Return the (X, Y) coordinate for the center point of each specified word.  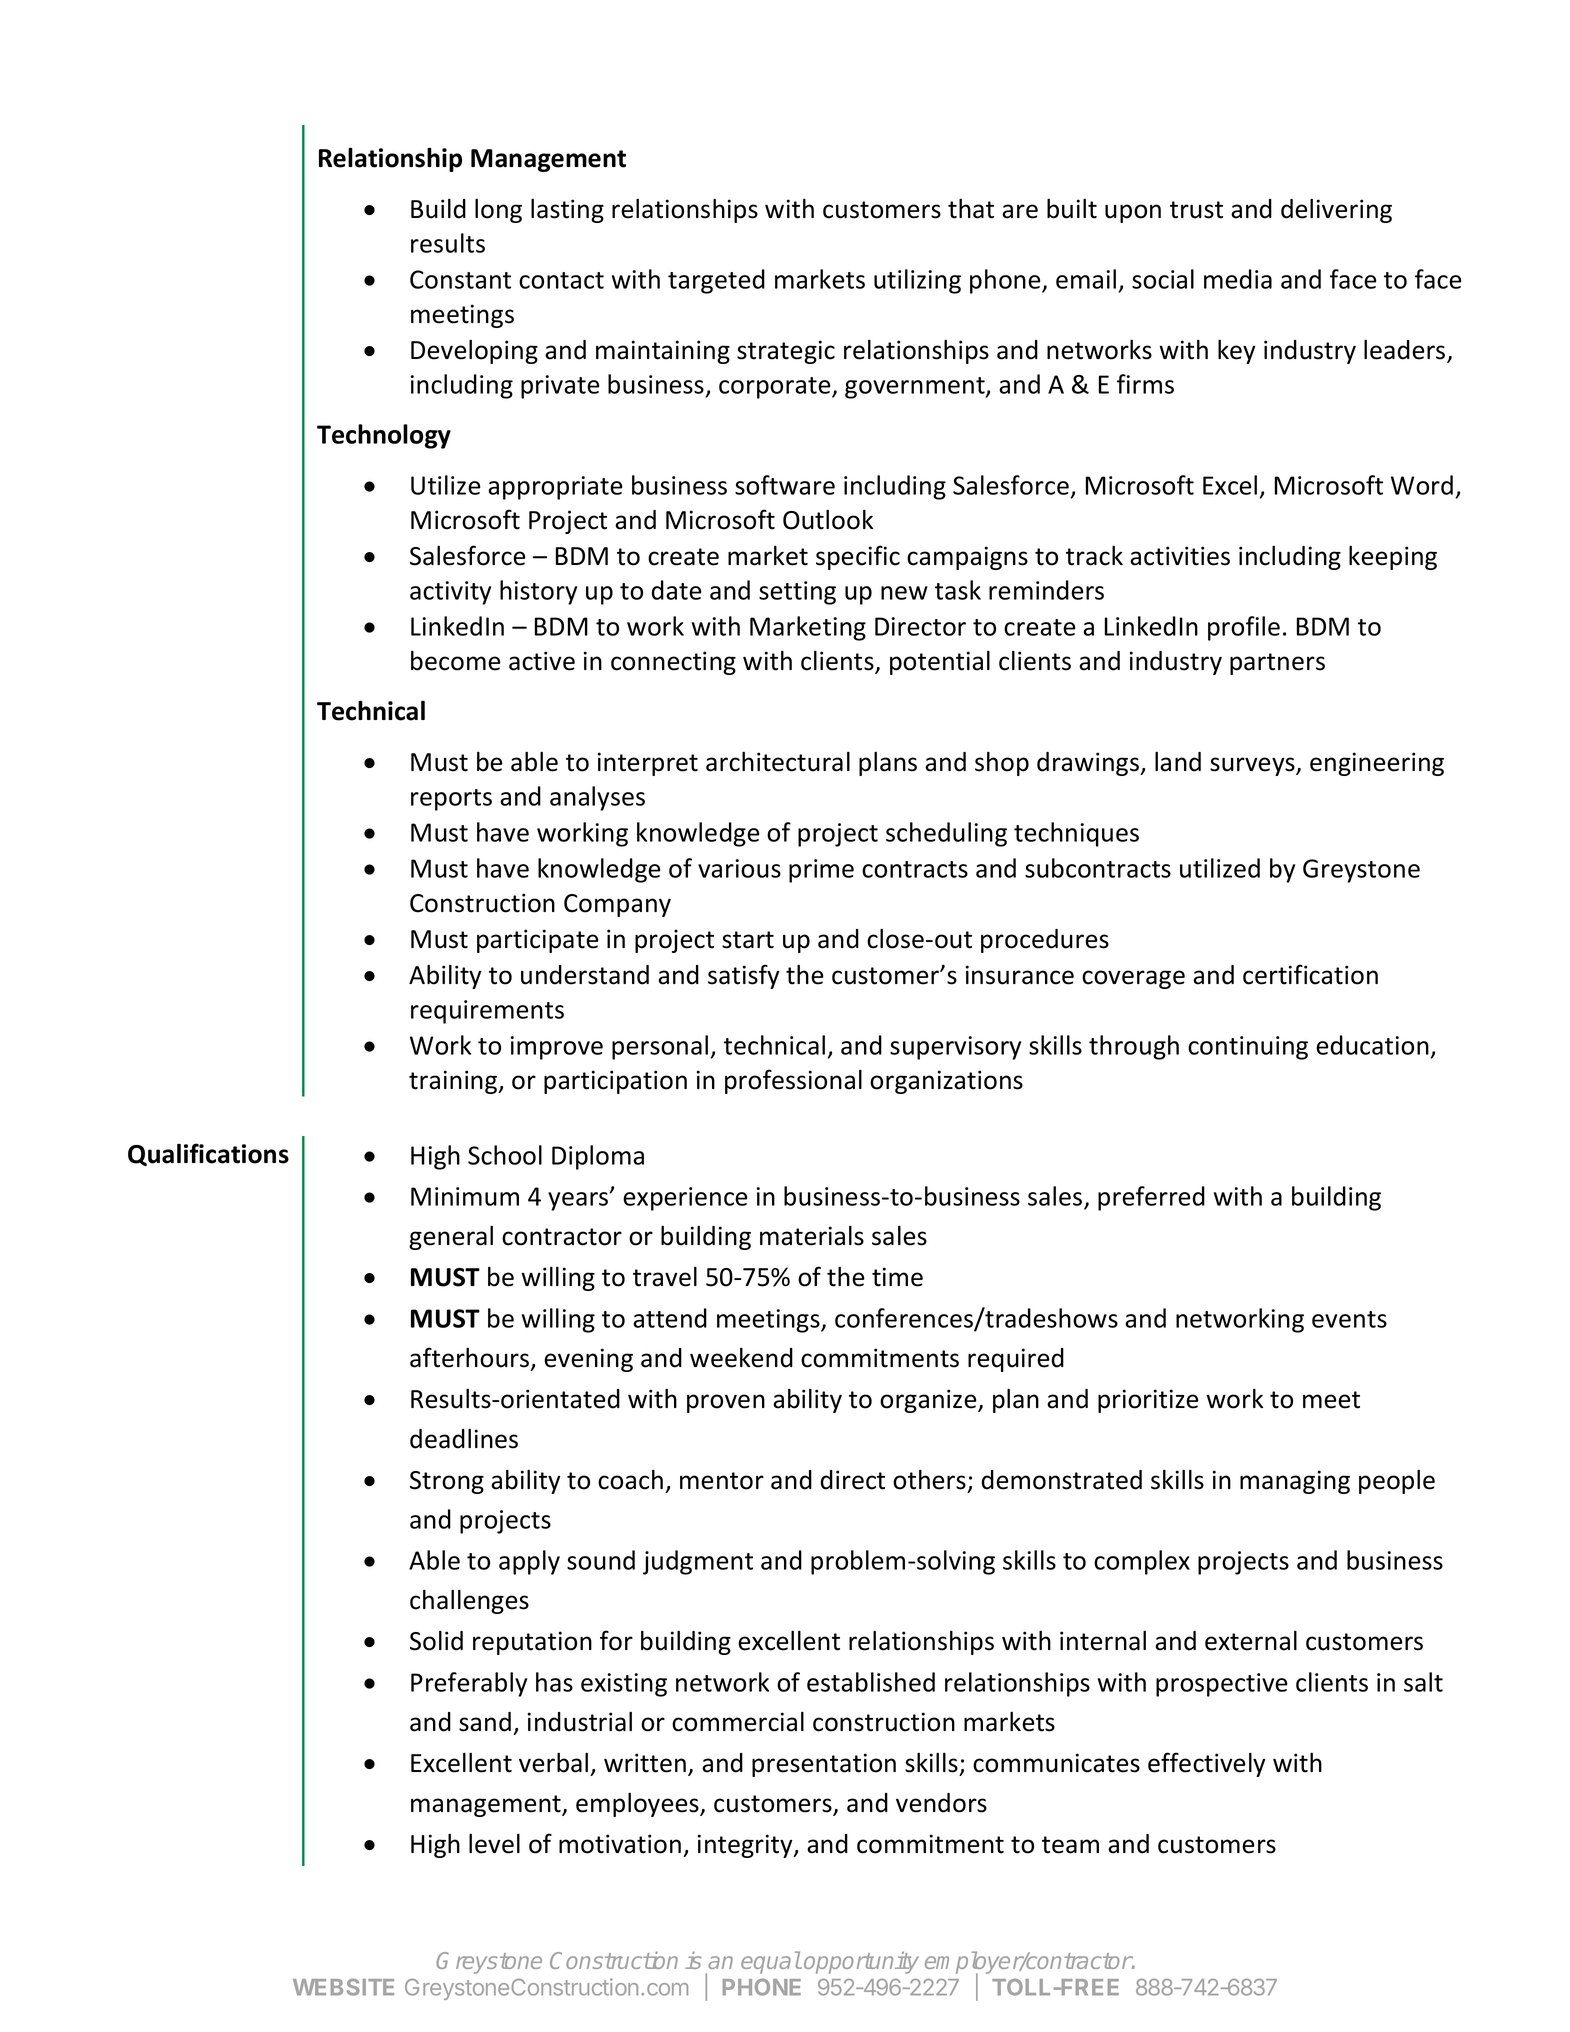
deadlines (464, 1439)
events (1349, 1319)
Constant (460, 279)
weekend (741, 1358)
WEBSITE (343, 1987)
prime (821, 871)
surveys (1253, 766)
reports (451, 800)
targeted (716, 281)
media (1238, 279)
